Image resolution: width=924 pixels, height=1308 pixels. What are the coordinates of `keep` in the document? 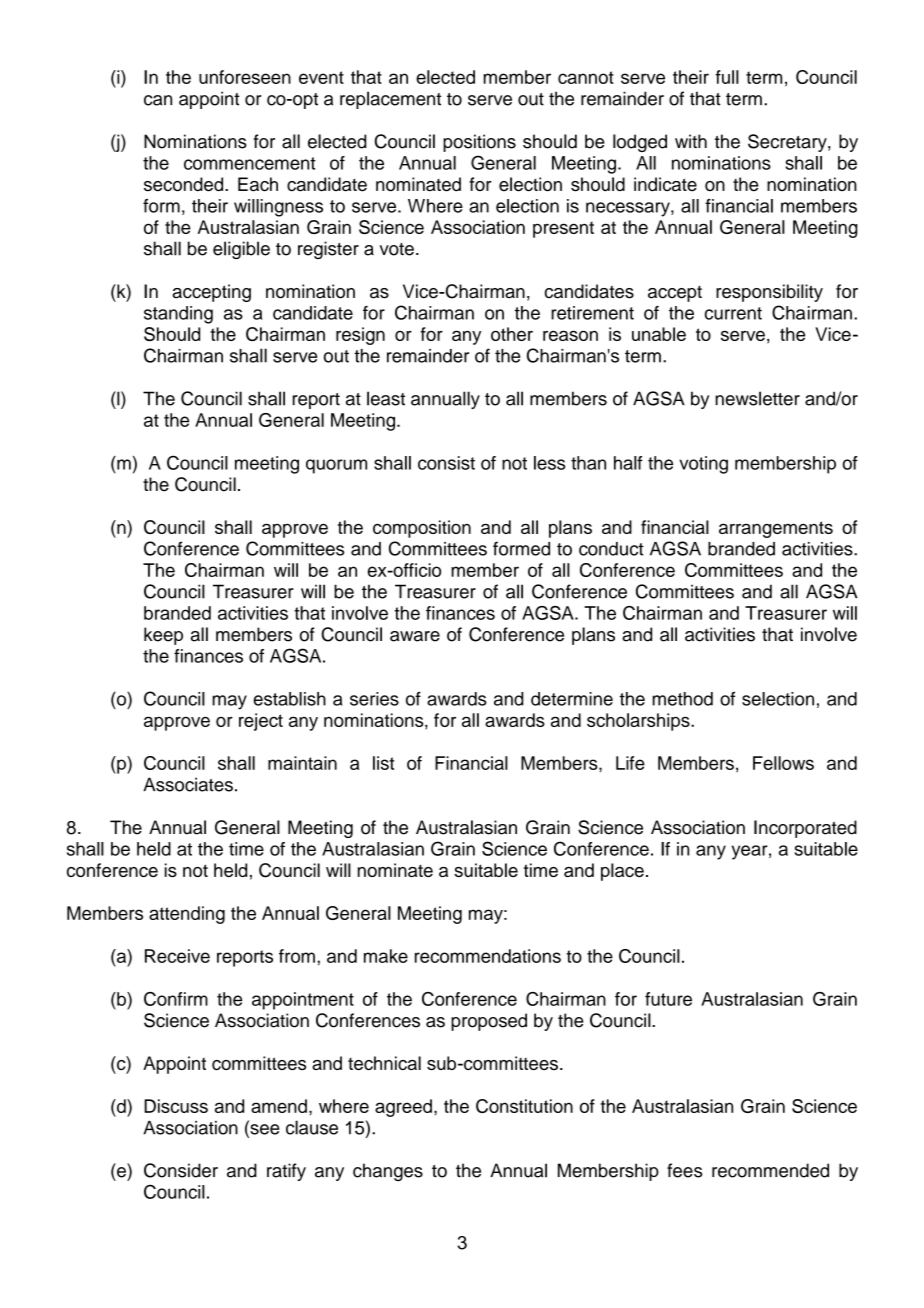 It's located at (163, 636).
